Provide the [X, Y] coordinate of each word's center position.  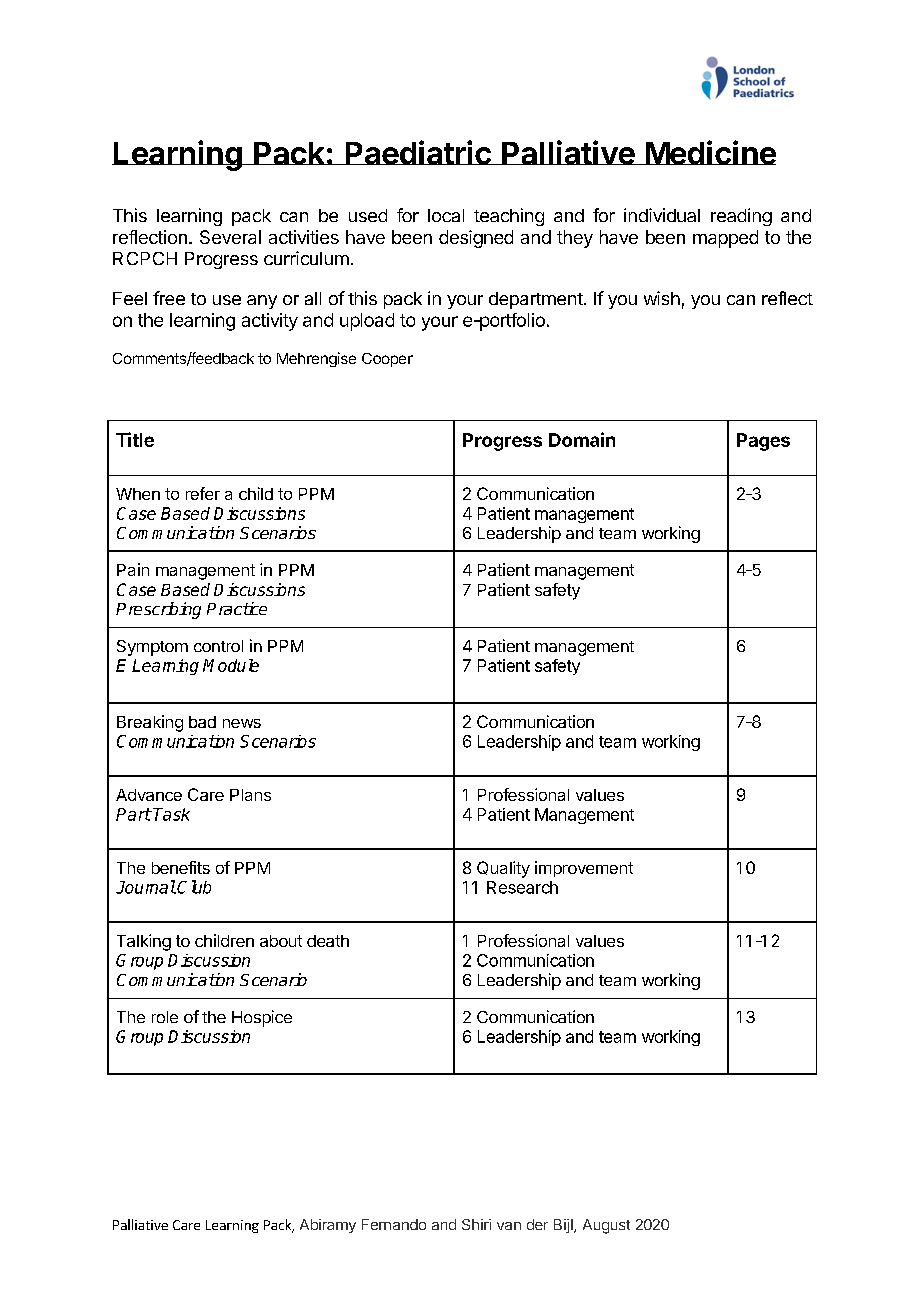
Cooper [387, 360]
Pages [763, 442]
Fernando [394, 1224]
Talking [144, 942]
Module [231, 665]
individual [662, 215]
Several [230, 237]
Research [522, 887]
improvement [584, 869]
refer [203, 493]
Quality [503, 869]
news [242, 723]
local [446, 215]
